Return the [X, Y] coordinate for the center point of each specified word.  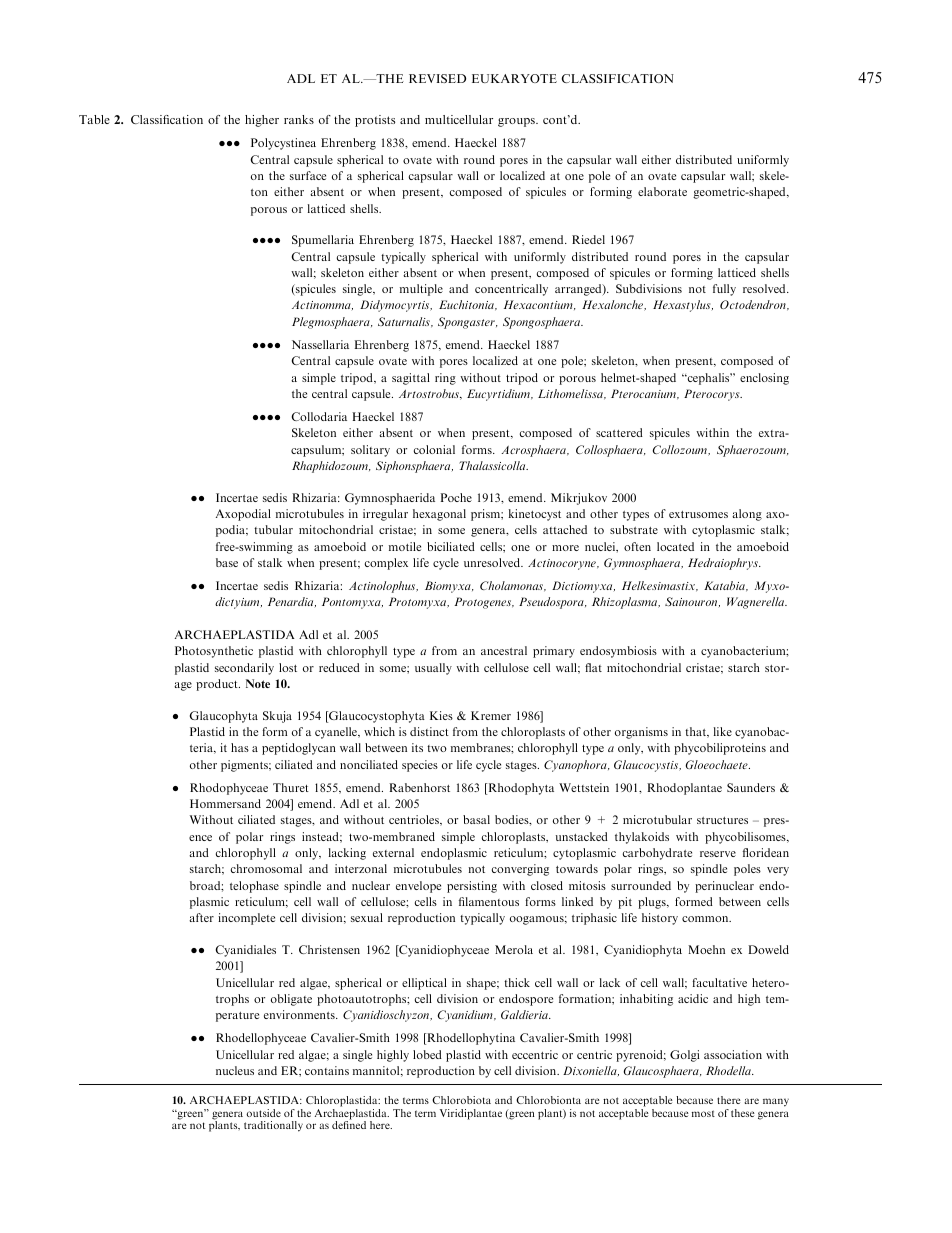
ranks [299, 119]
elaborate [662, 191]
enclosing [764, 379]
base [227, 562]
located [675, 546]
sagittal [411, 379]
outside [263, 1113]
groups [517, 122]
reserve [718, 854]
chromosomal [266, 868]
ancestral [504, 650]
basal [476, 819]
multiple [421, 290]
